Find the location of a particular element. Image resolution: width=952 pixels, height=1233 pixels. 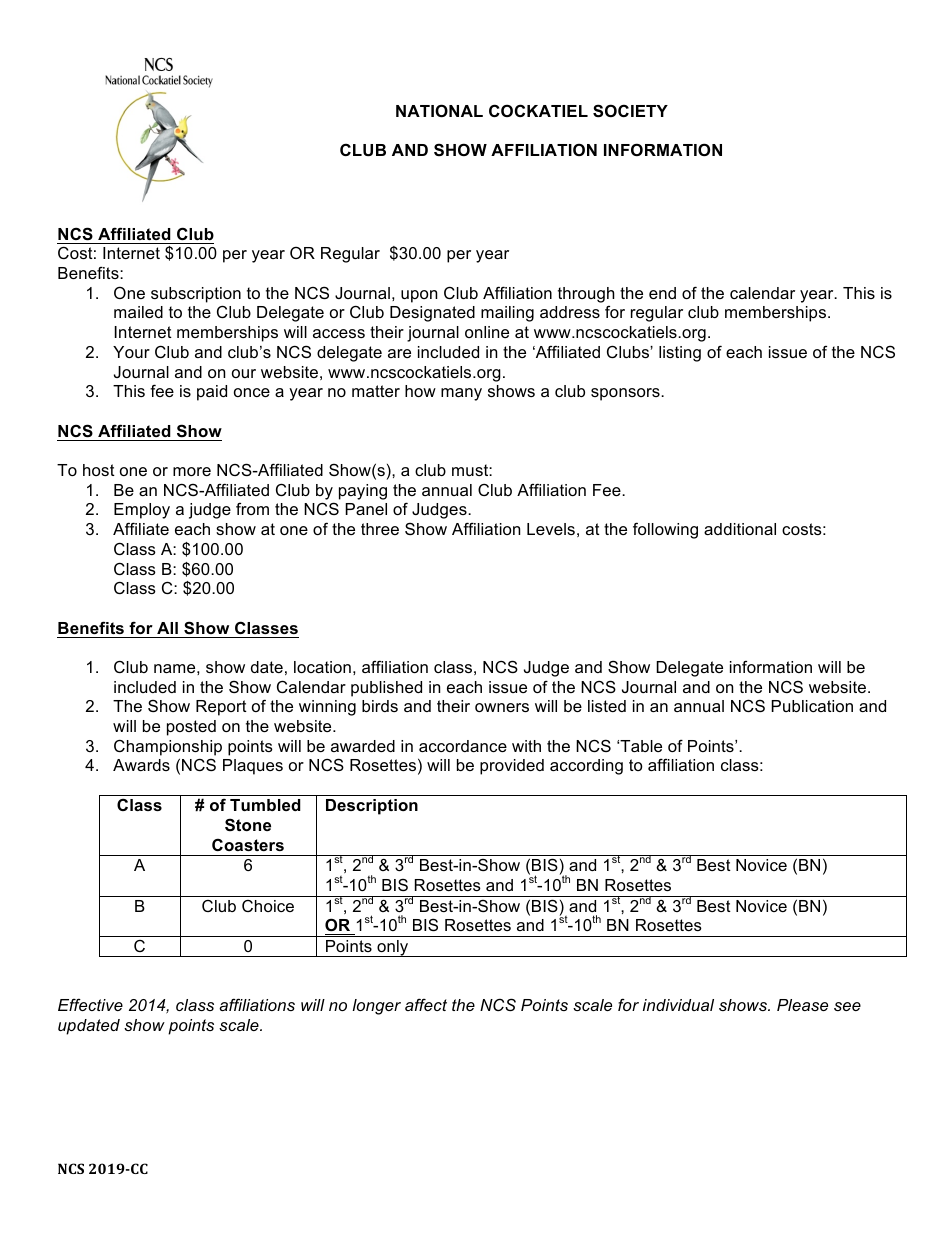

Publication is located at coordinates (812, 706).
